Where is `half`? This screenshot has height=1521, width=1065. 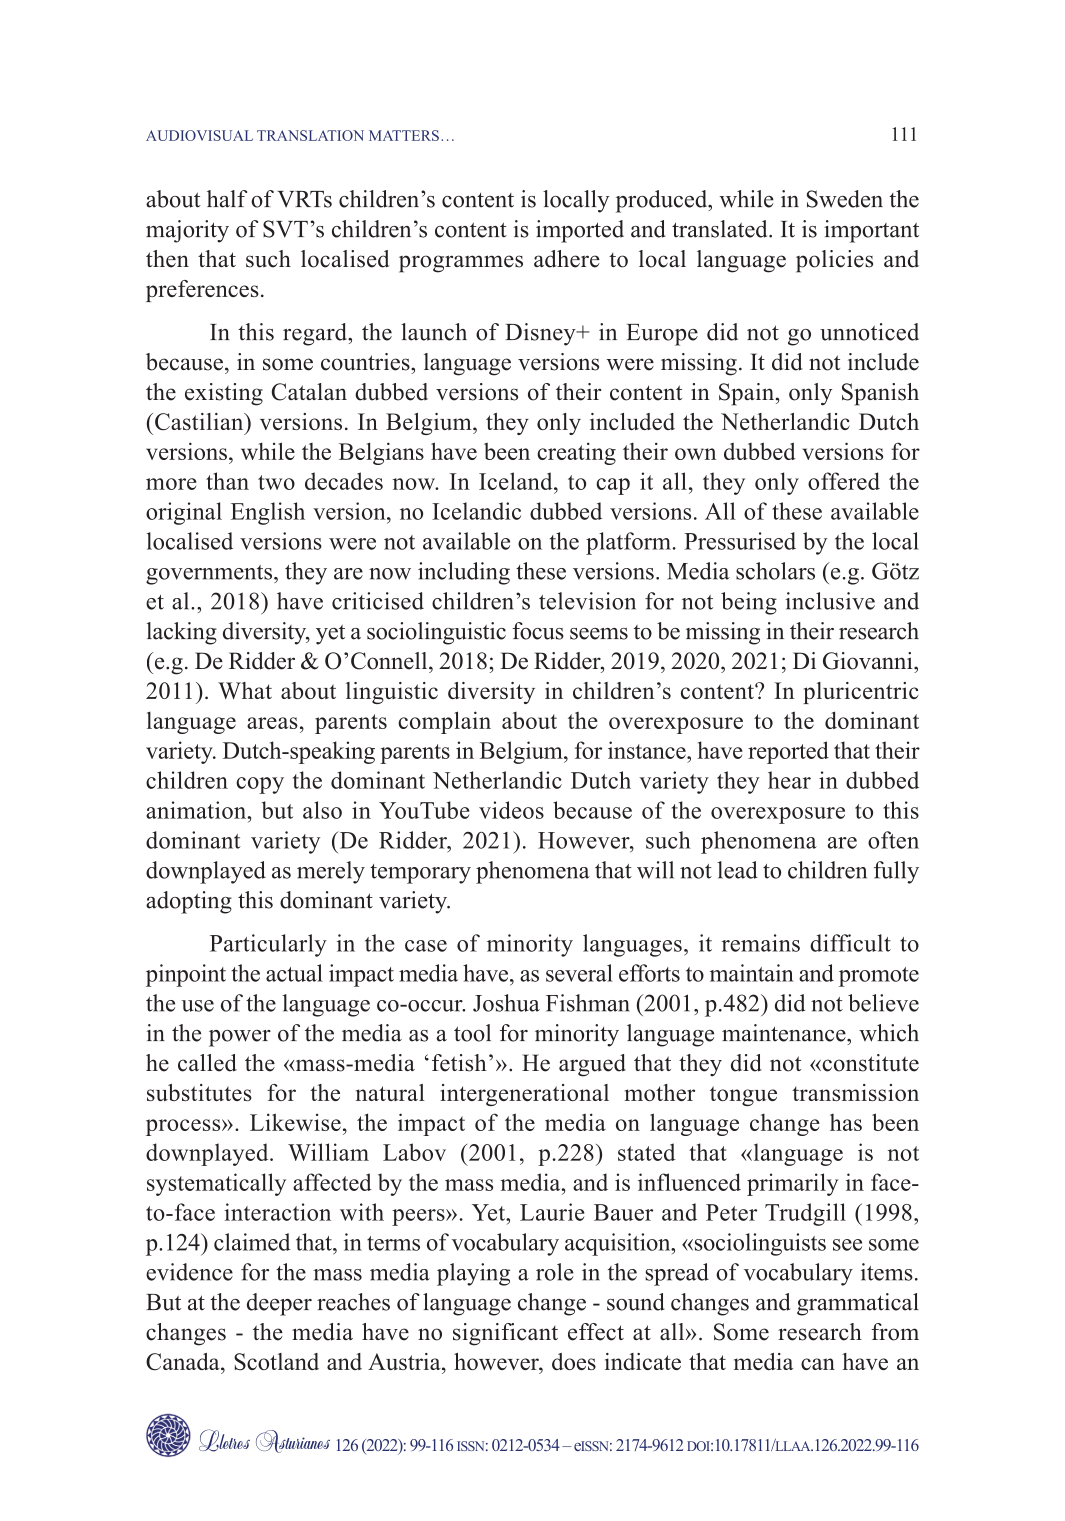 half is located at coordinates (227, 199).
